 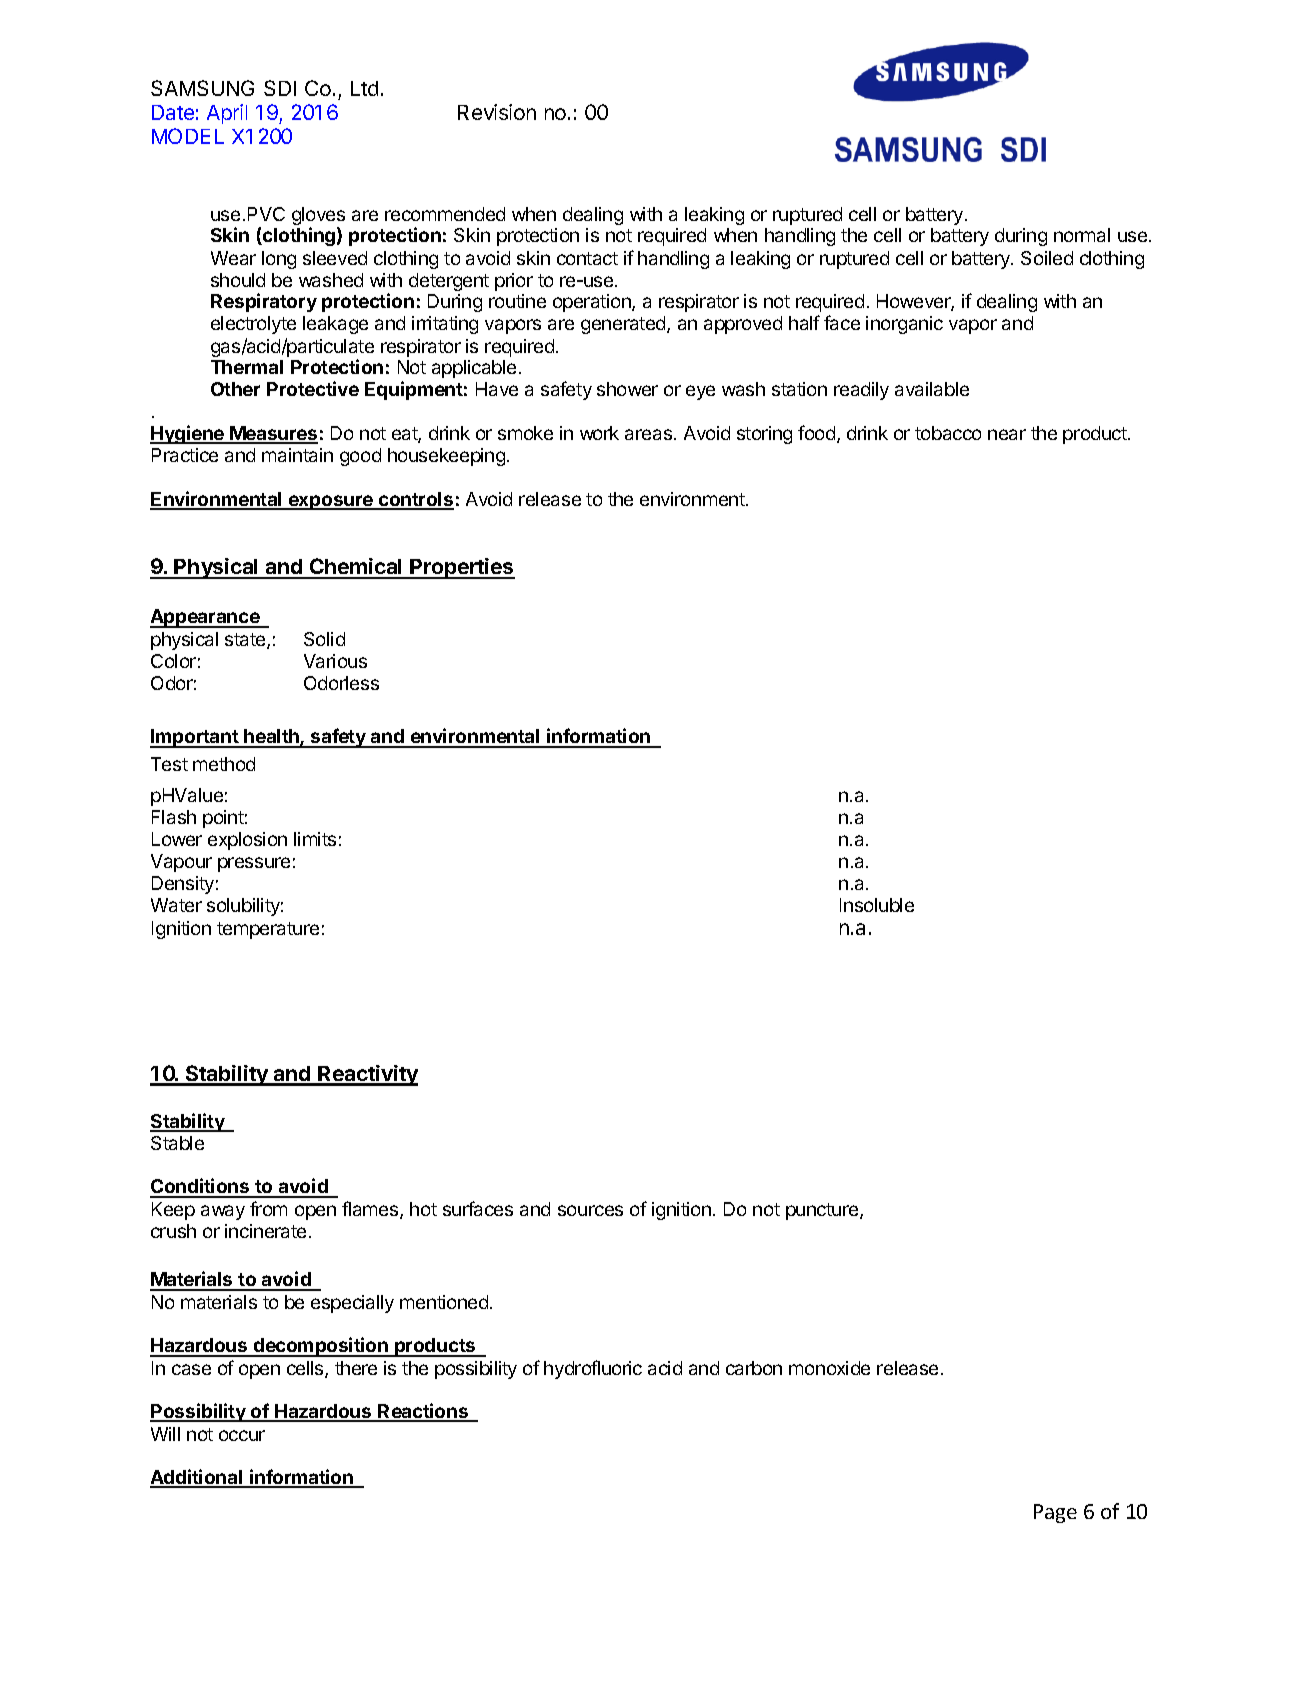 I want to click on sources, so click(x=590, y=1210).
